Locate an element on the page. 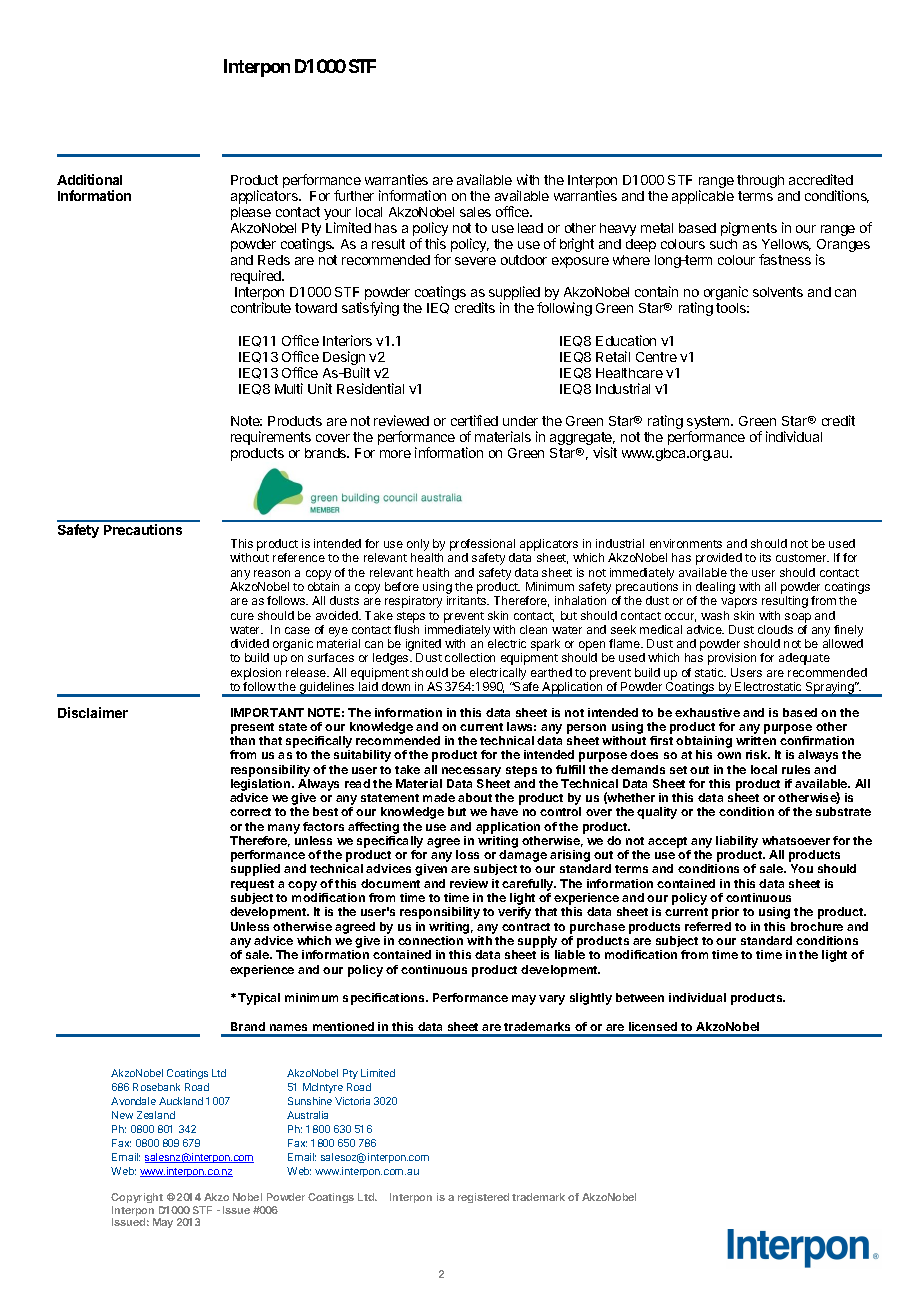  pigments is located at coordinates (749, 229).
